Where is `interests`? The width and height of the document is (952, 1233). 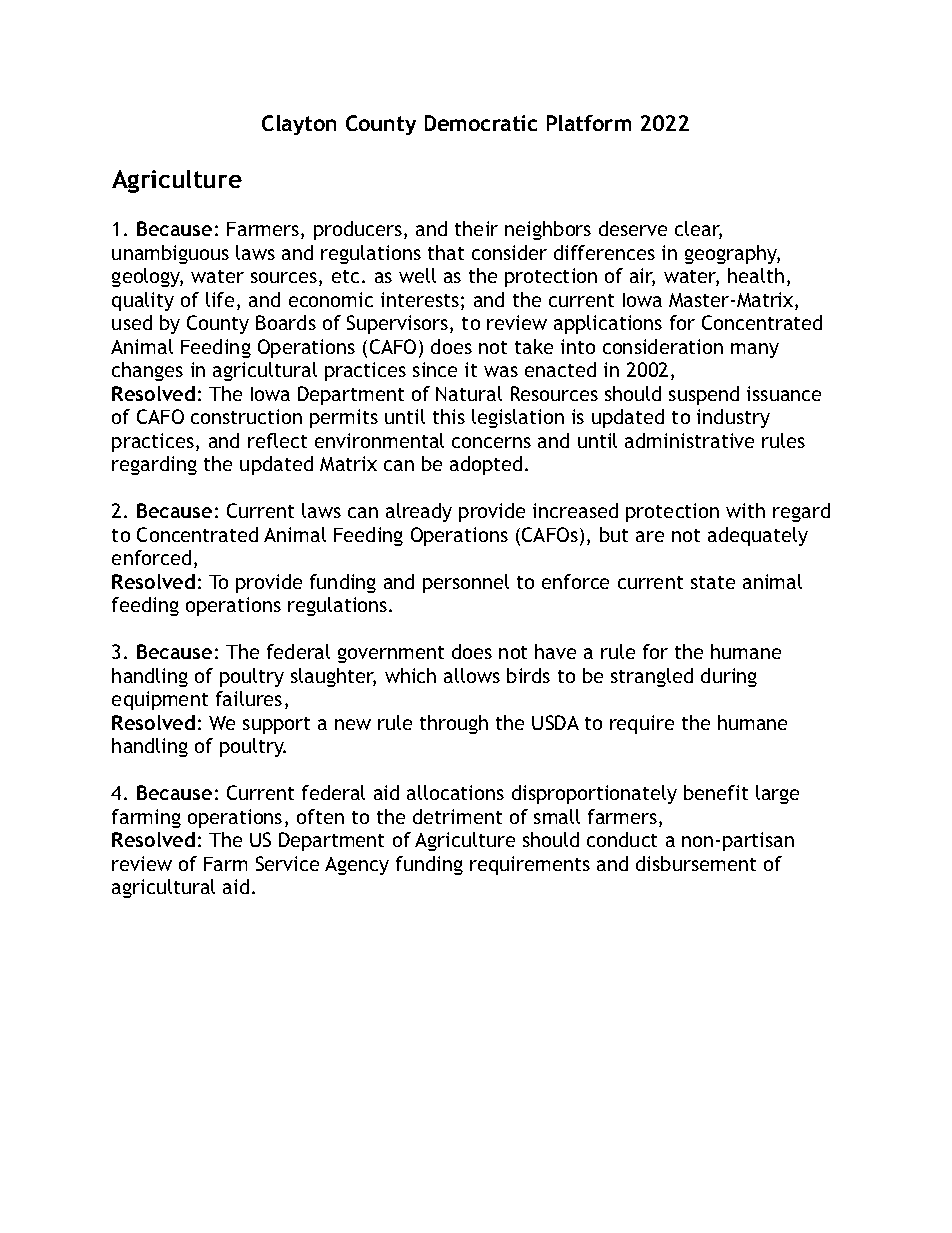
interests is located at coordinates (420, 299).
